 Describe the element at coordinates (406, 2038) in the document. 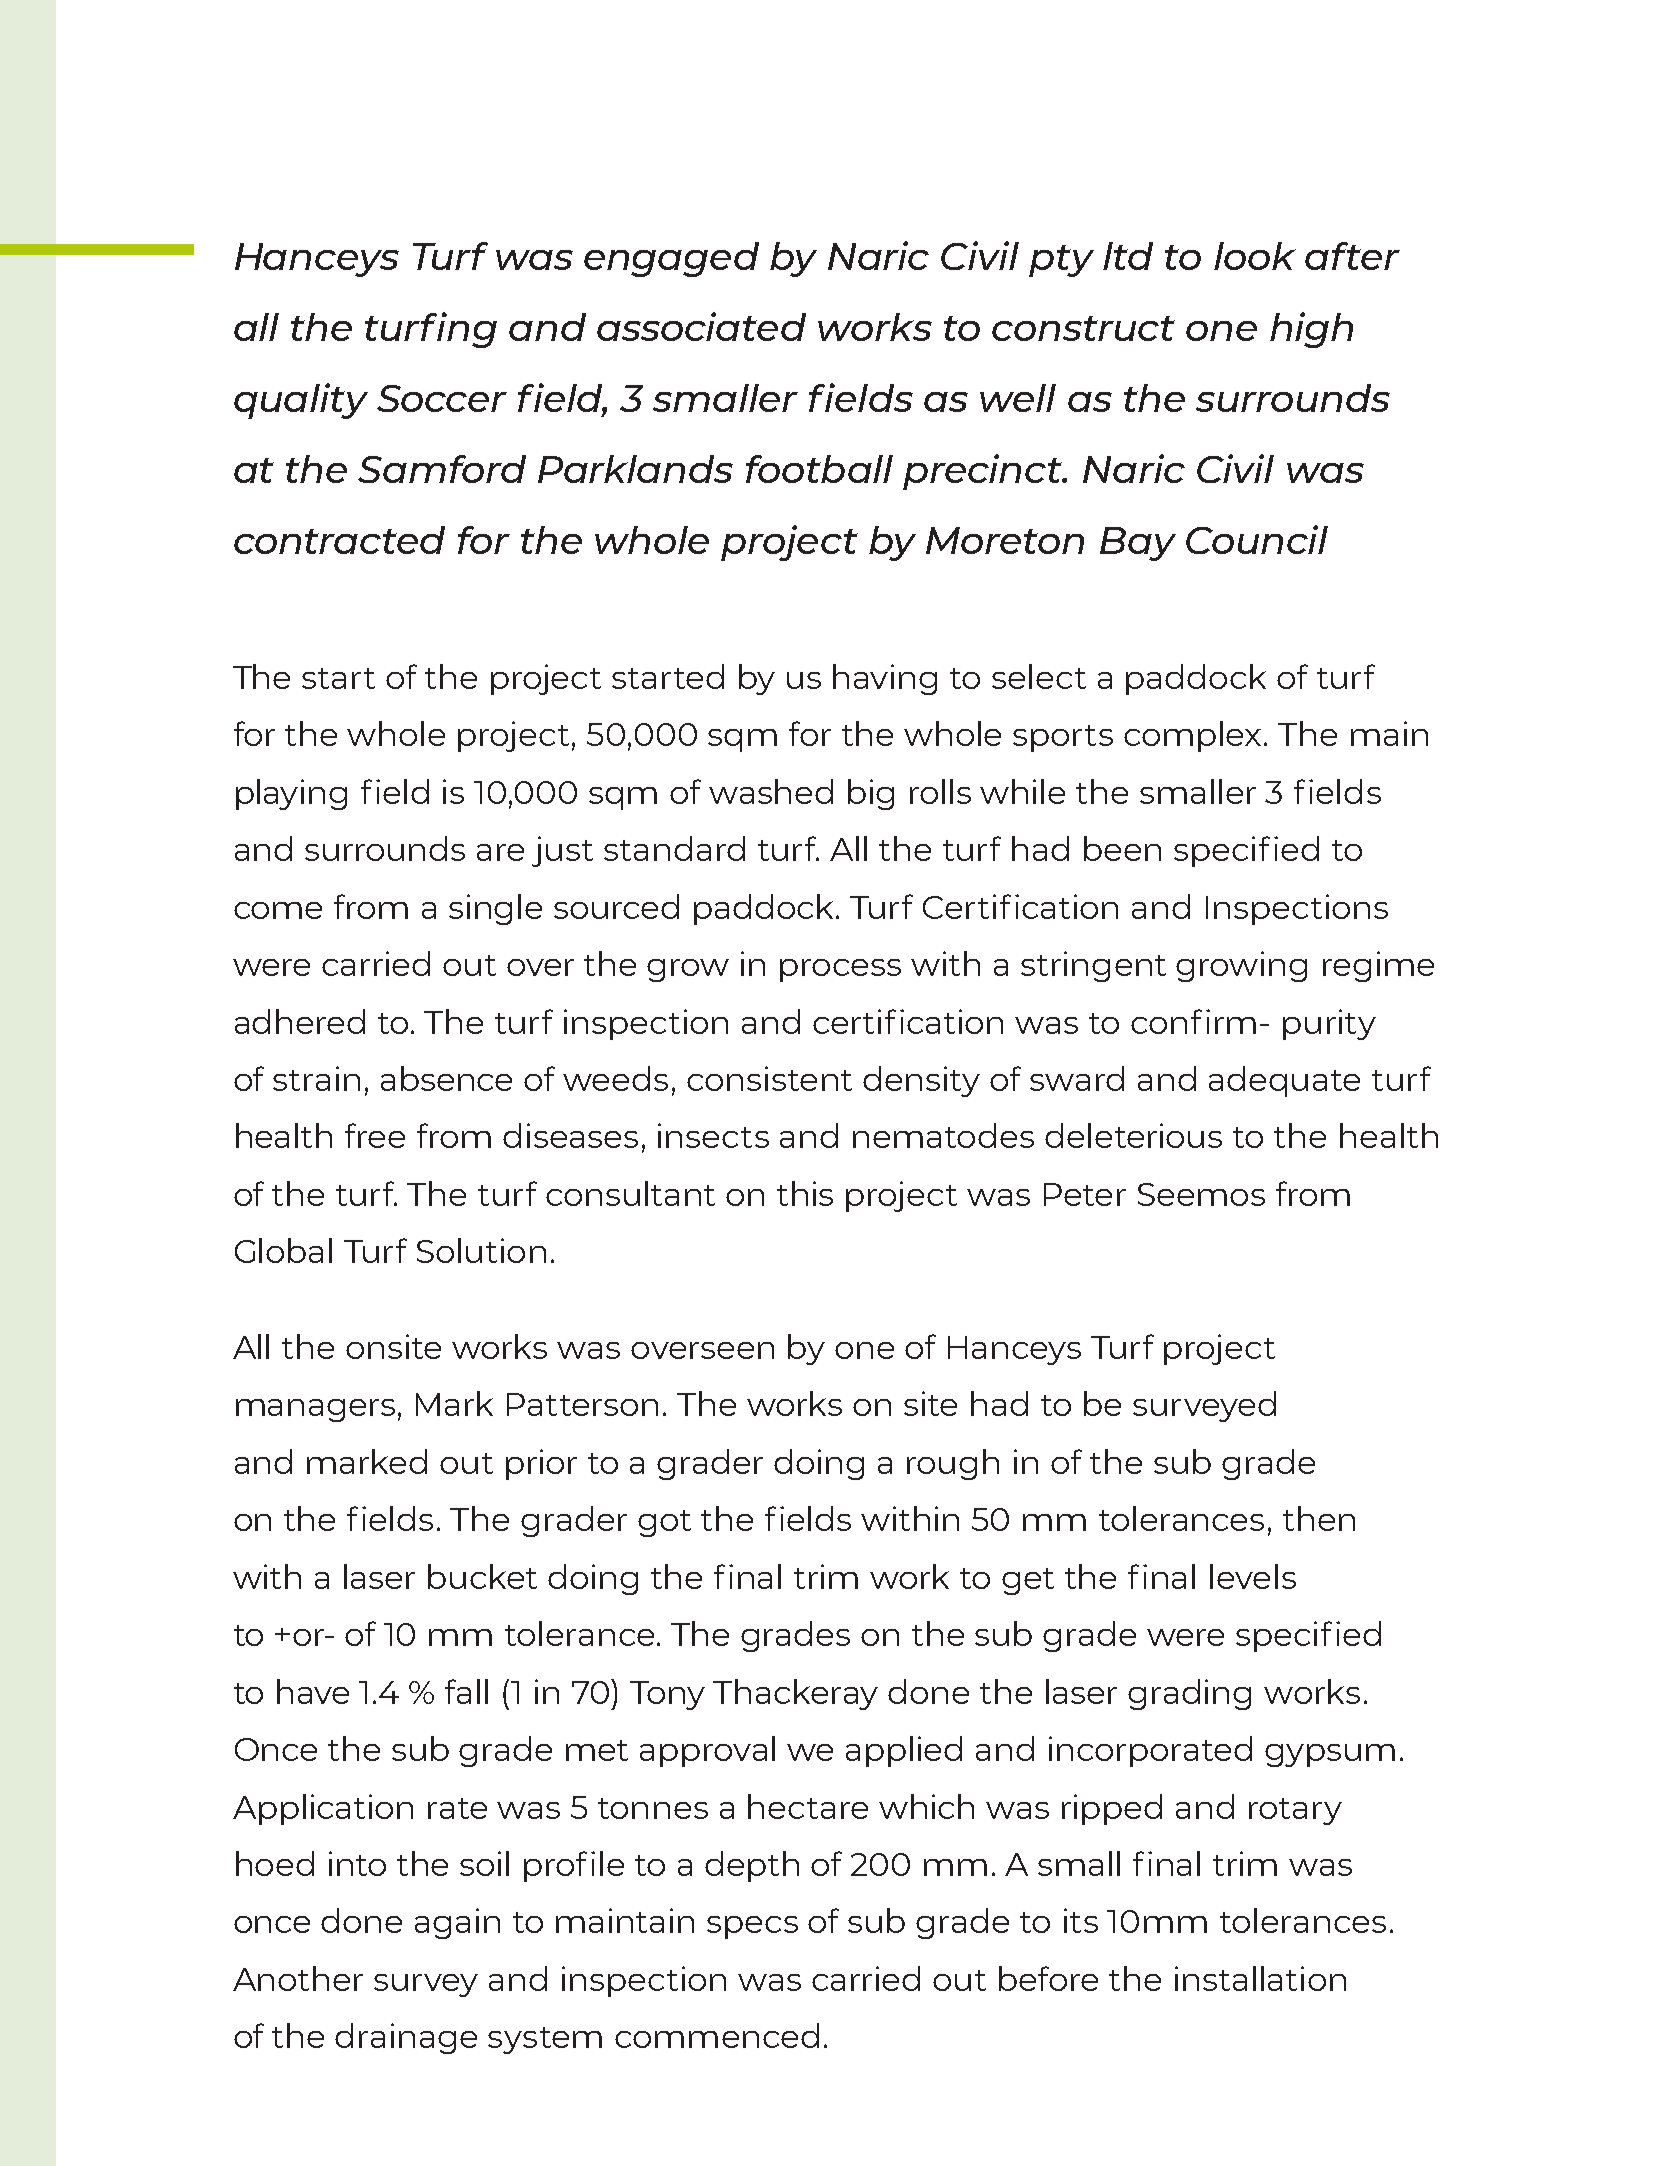

I see `drainage` at that location.
